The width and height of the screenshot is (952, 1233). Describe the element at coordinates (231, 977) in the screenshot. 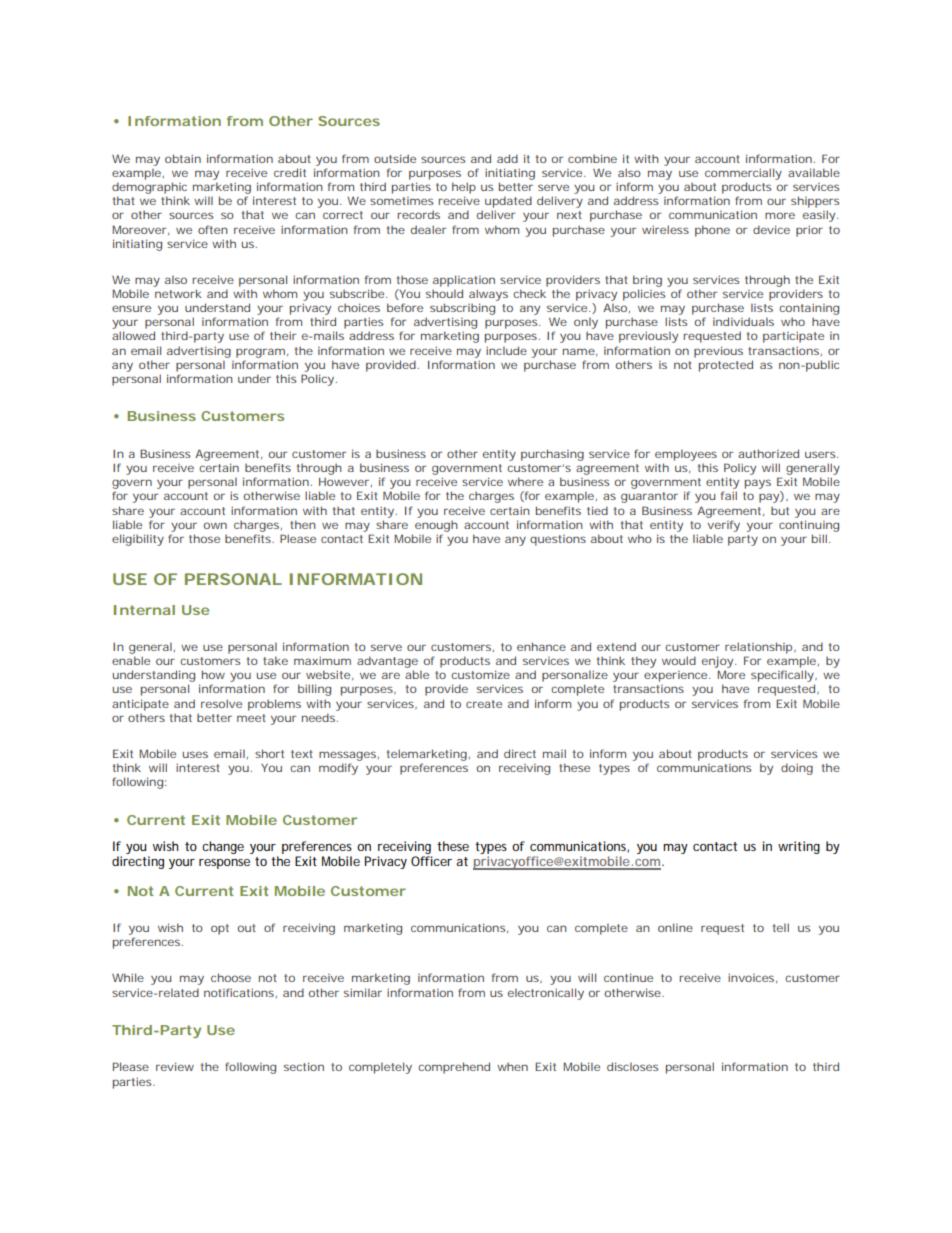

I see `choose` at that location.
